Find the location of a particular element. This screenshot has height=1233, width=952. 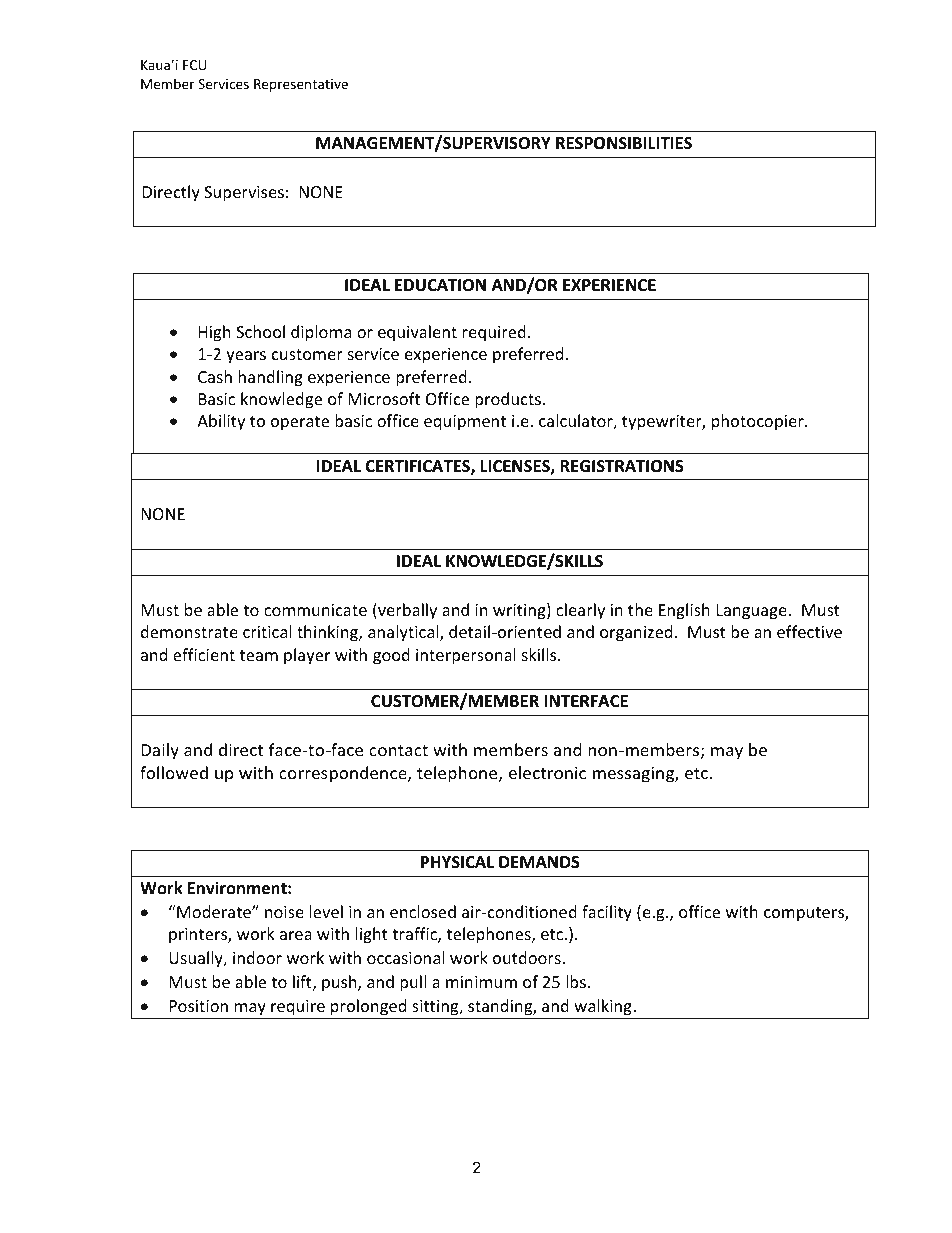

EDUCATION is located at coordinates (440, 285).
